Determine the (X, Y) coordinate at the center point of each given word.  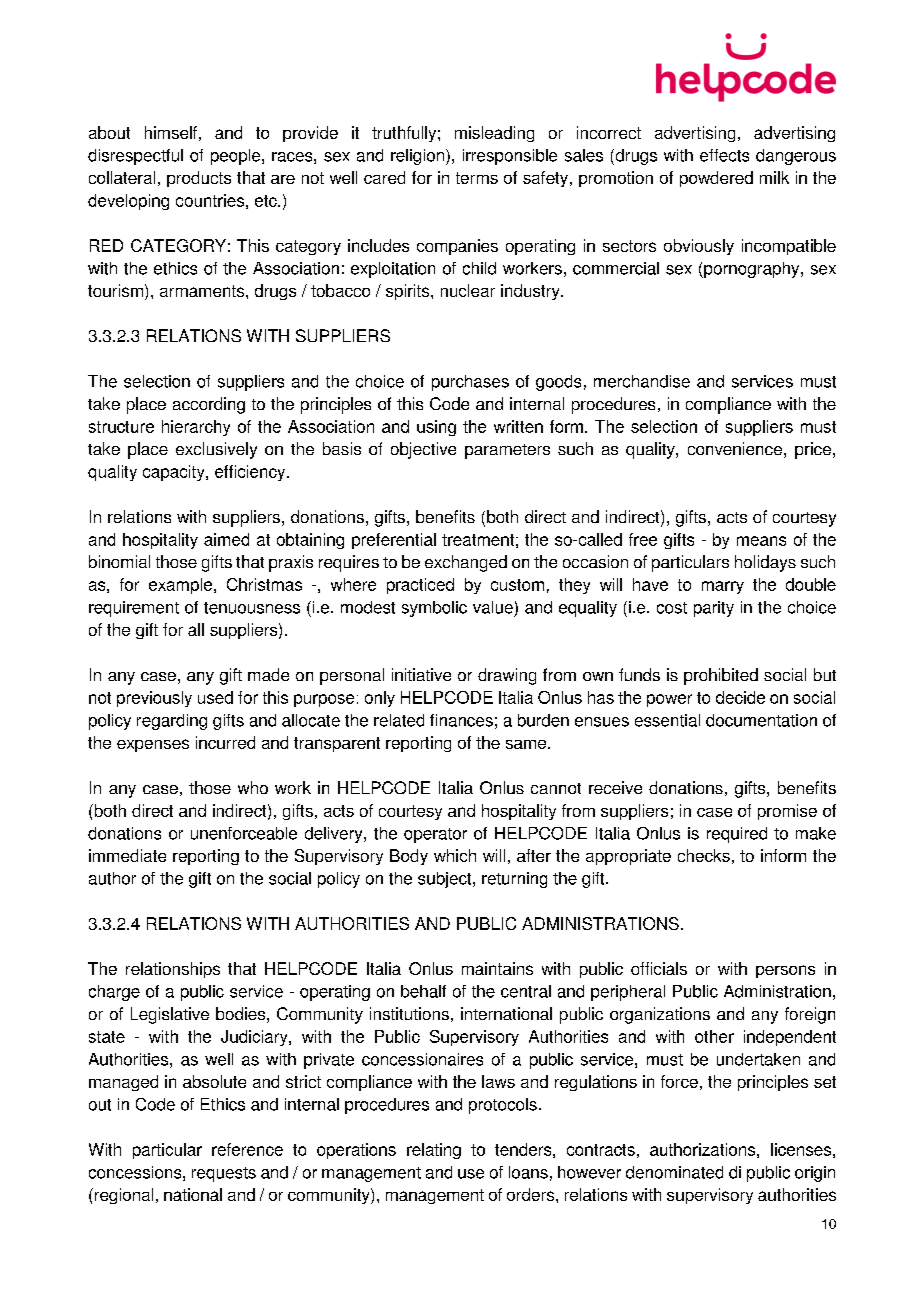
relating (434, 1151)
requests (224, 1174)
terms (477, 178)
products (199, 179)
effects (724, 155)
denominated (674, 1172)
